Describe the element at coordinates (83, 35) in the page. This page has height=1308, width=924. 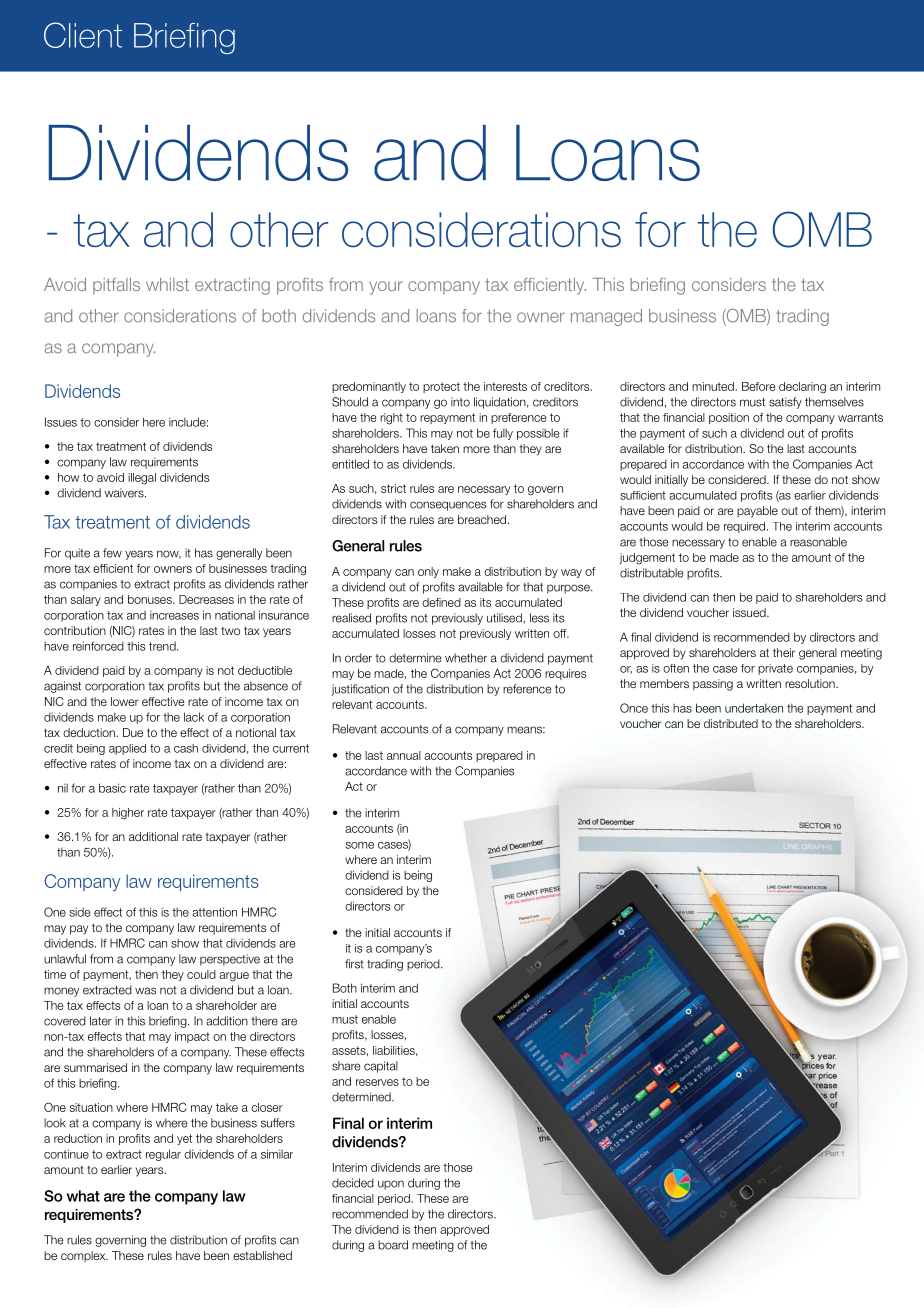
I see `Client` at that location.
